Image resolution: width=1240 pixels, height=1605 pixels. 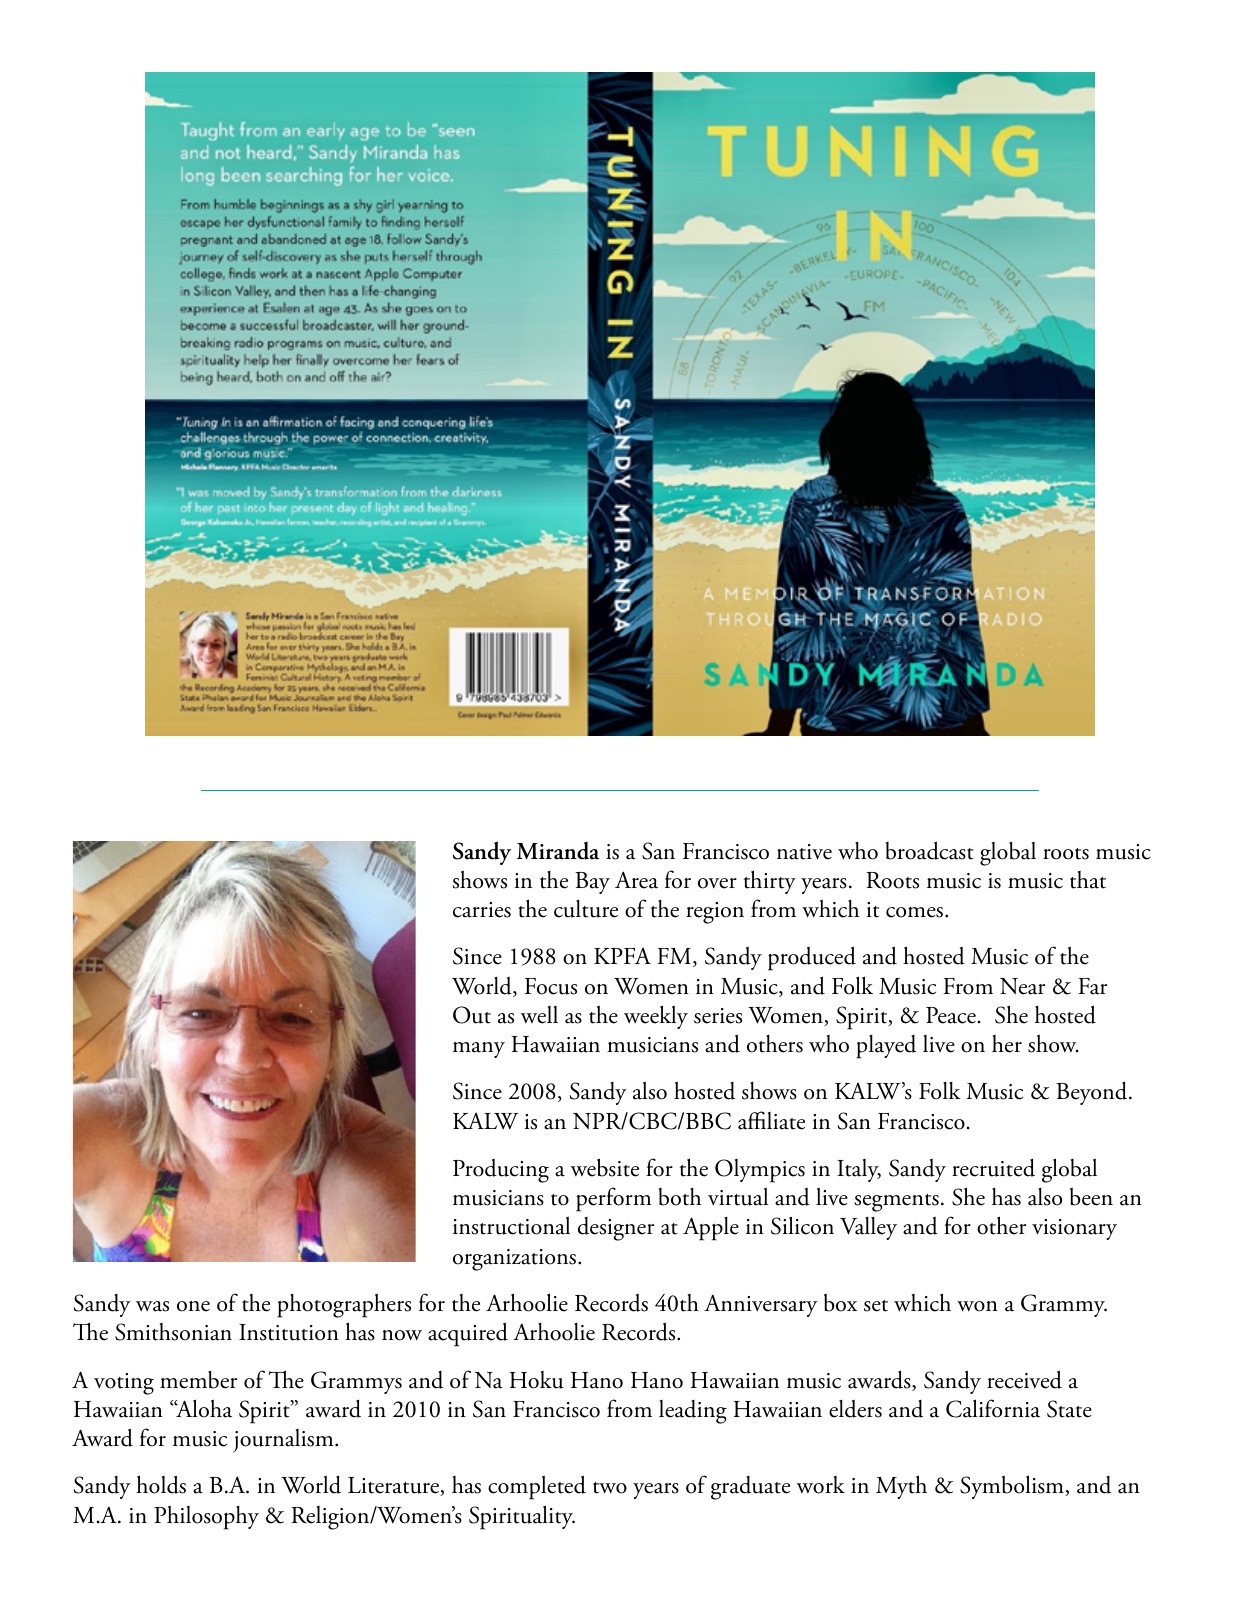 I want to click on Philosophy, so click(x=206, y=1517).
